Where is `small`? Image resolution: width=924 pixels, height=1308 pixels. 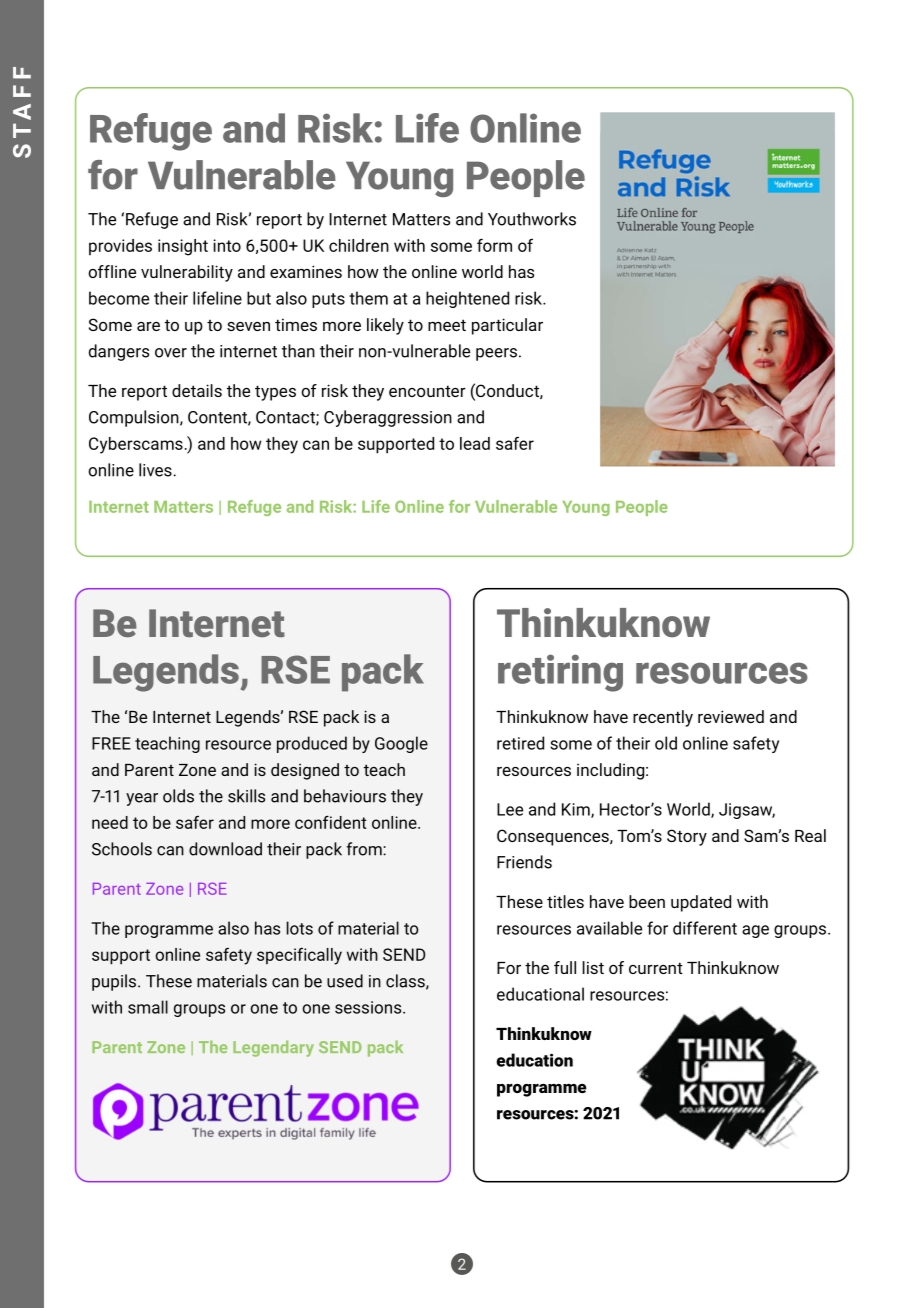 small is located at coordinates (148, 1007).
